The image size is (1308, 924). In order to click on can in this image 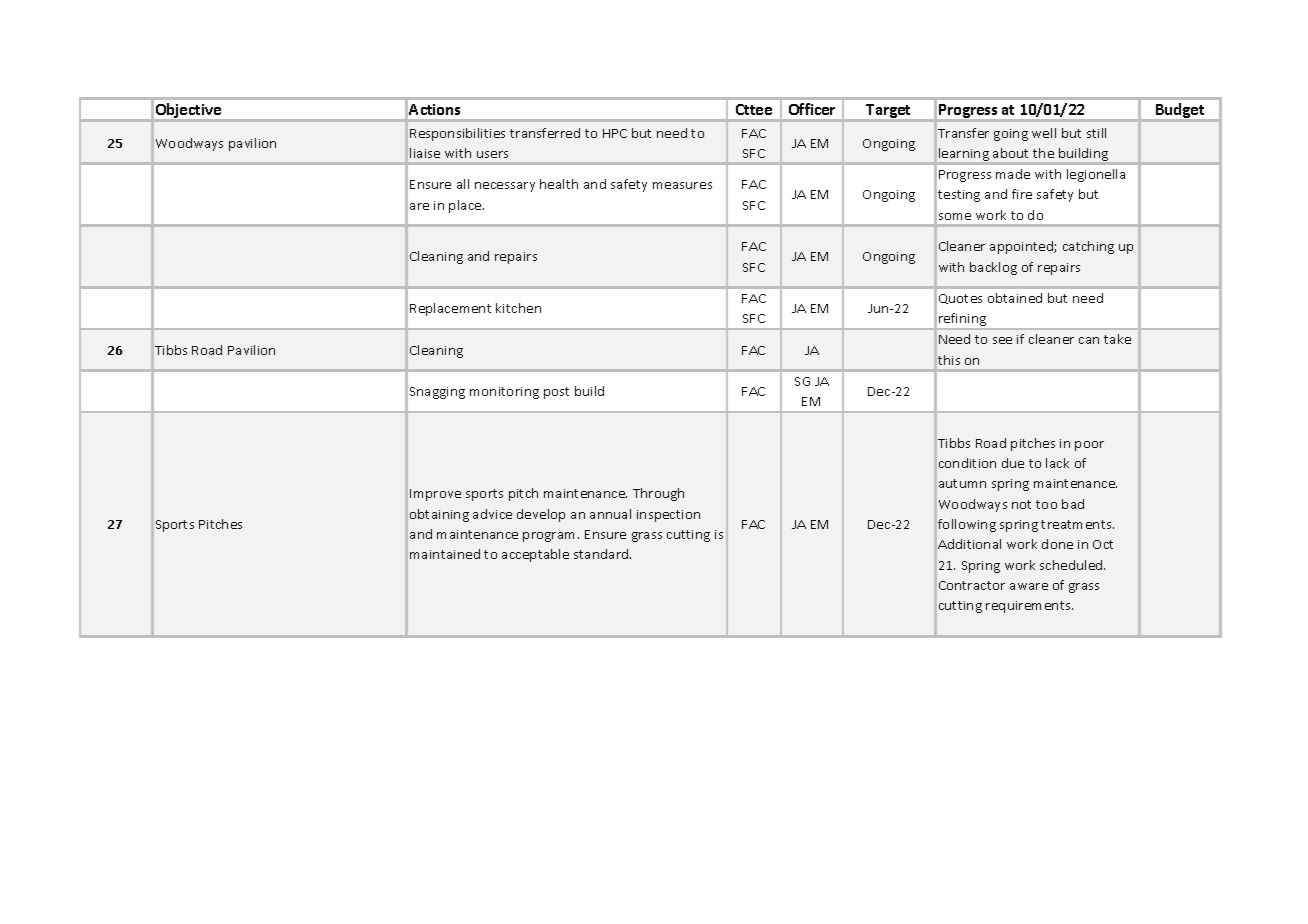, I will do `click(1089, 340)`.
